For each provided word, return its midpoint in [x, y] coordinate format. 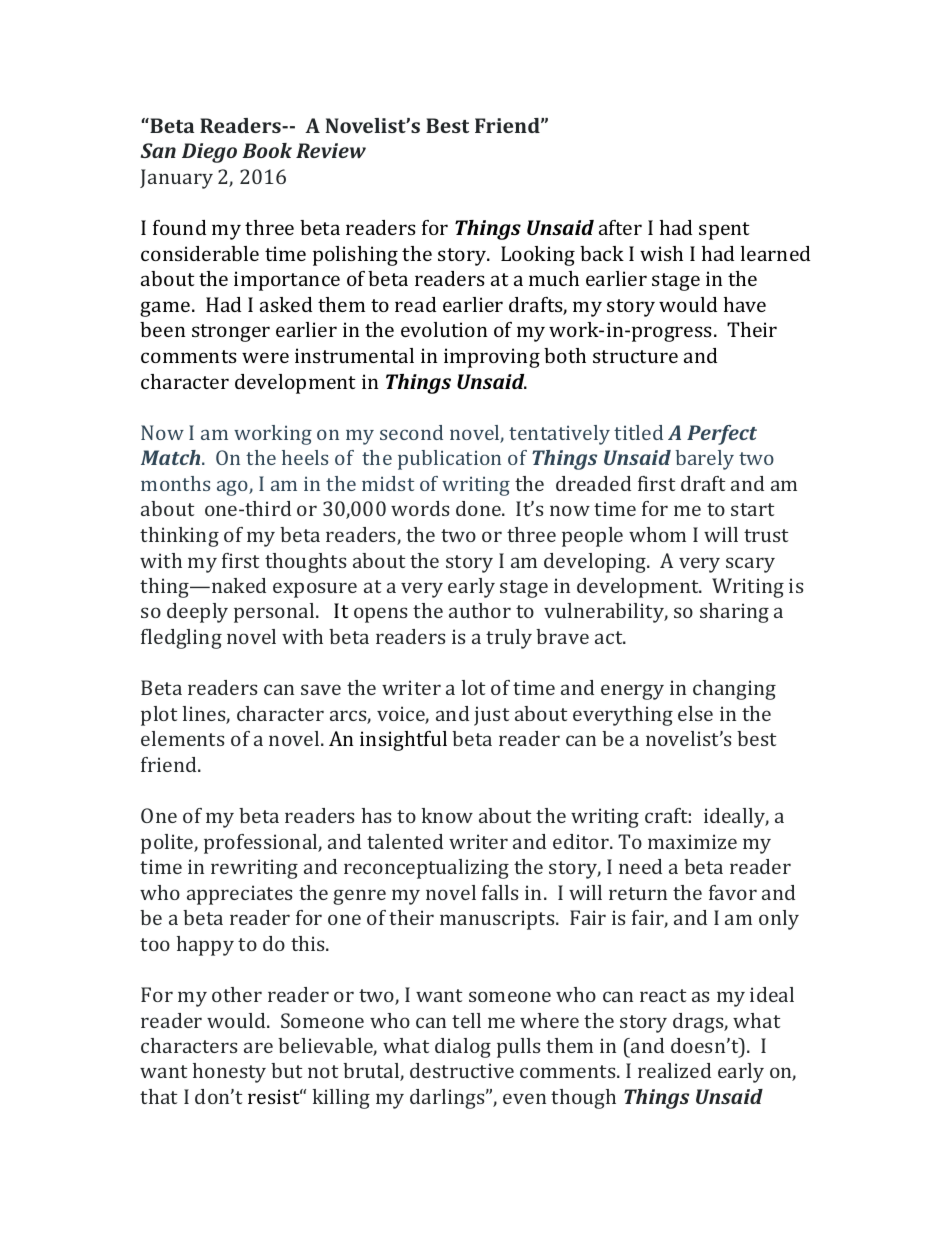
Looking [538, 256]
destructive [462, 1070]
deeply [197, 613]
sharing [734, 613]
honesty [229, 1073]
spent [724, 231]
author [480, 610]
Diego [209, 153]
